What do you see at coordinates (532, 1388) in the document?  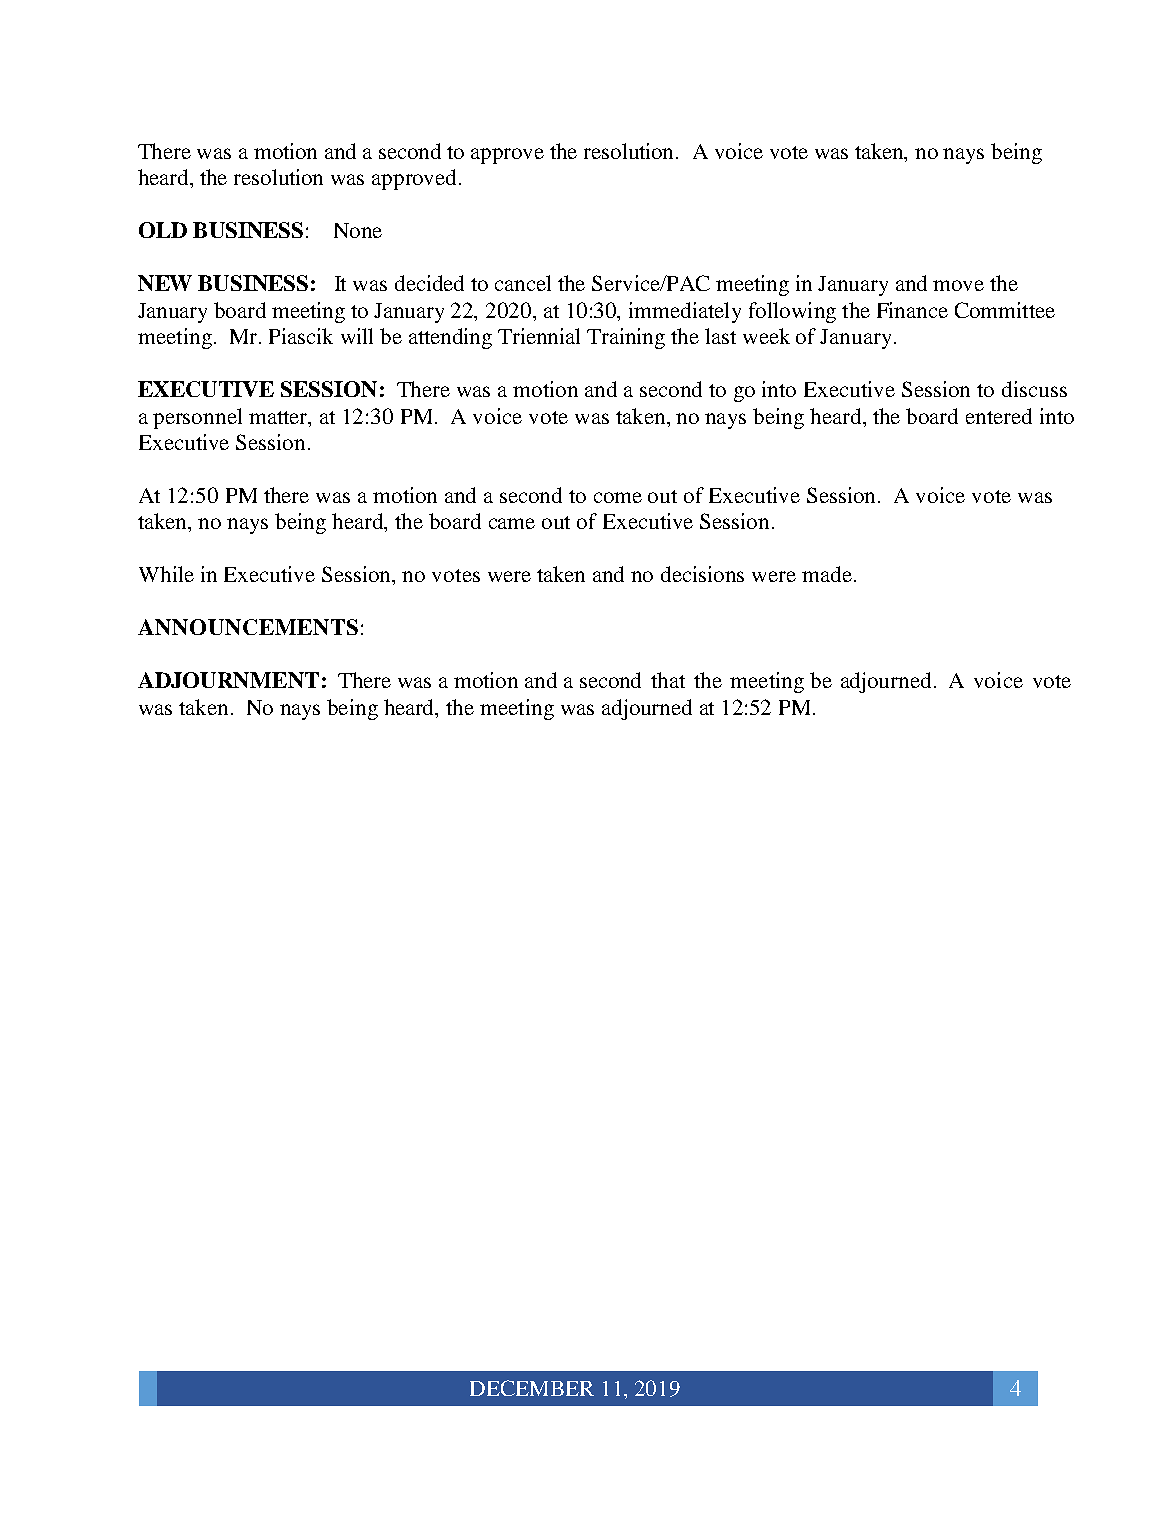 I see `DECEMBER` at bounding box center [532, 1388].
